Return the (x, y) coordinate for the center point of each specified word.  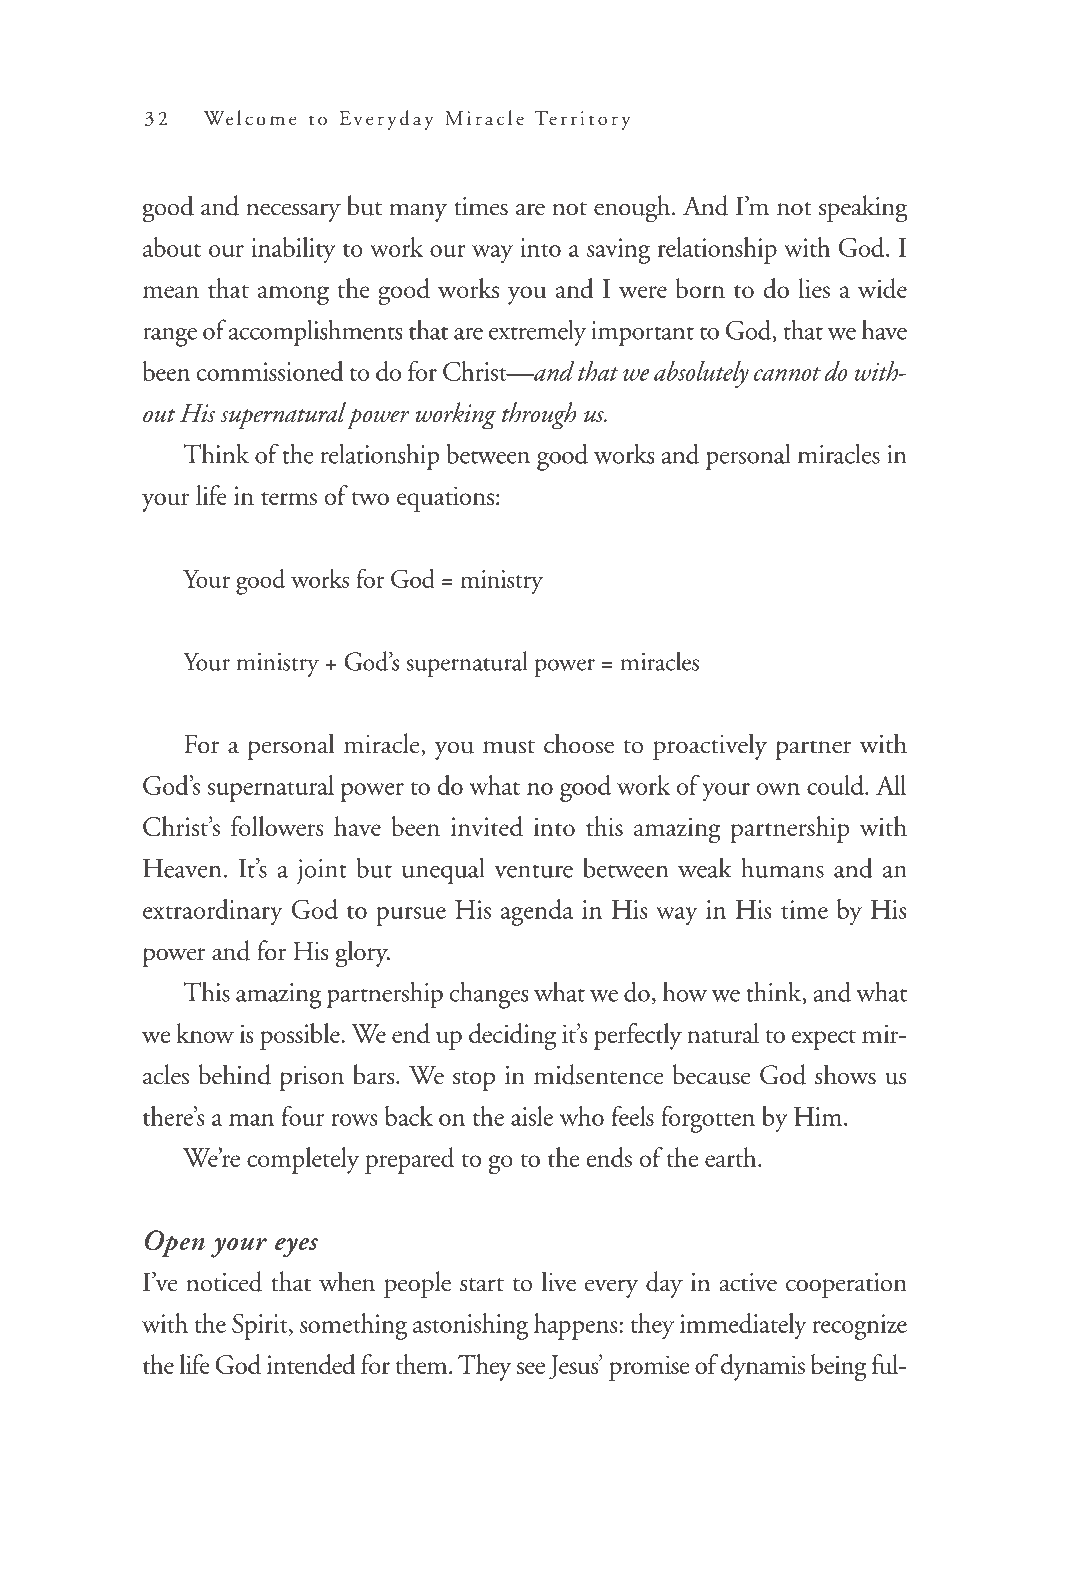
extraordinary (213, 912)
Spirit (261, 1327)
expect (824, 1040)
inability (293, 250)
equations (445, 499)
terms (289, 498)
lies (814, 288)
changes (489, 995)
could (836, 785)
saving (618, 251)
